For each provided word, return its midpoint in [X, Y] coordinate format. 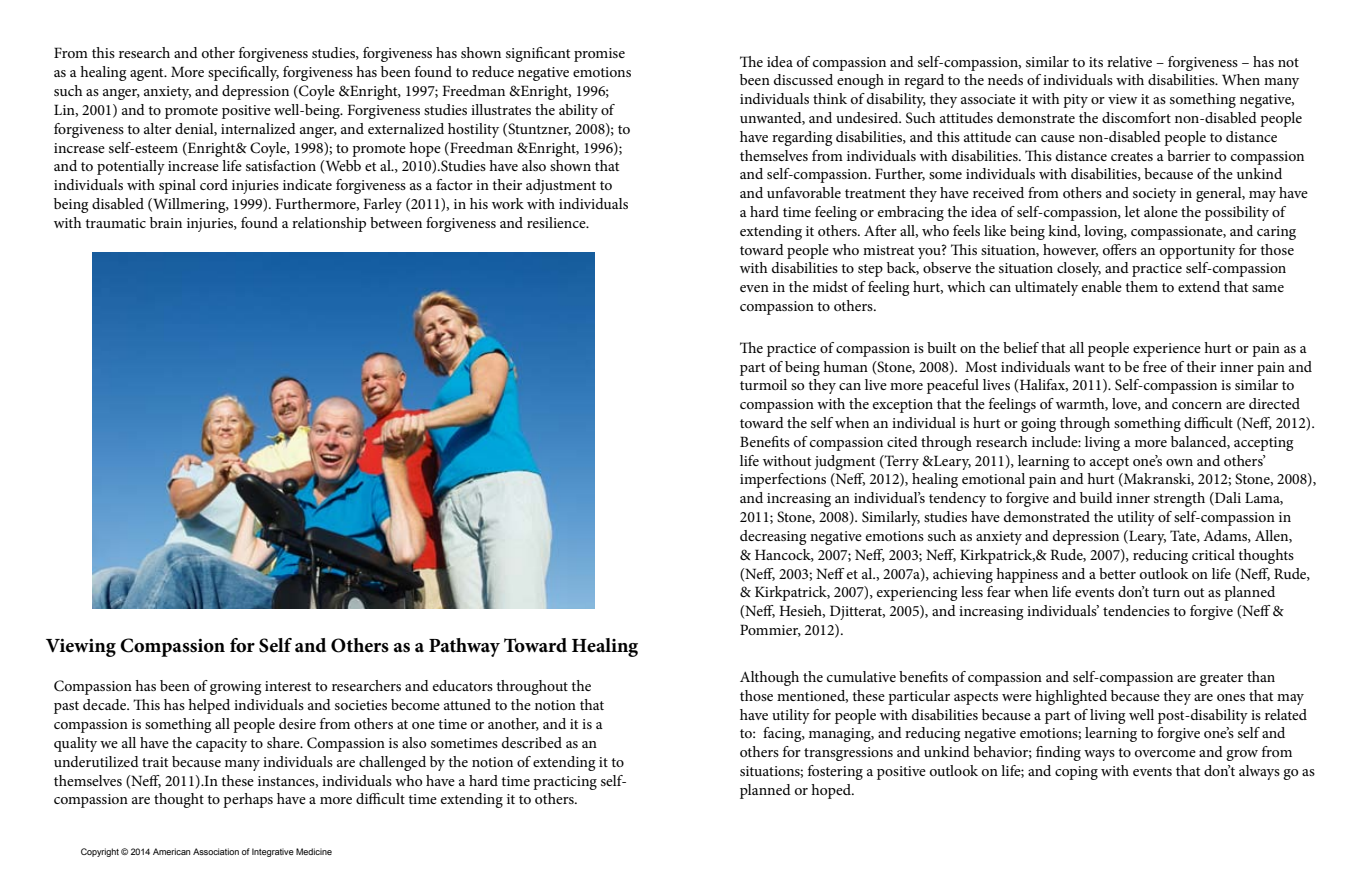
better [1117, 573]
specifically [243, 73]
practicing [565, 783]
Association [216, 851]
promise [599, 55]
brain [166, 222]
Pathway [464, 647]
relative [1129, 61]
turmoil [763, 384]
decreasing [773, 537]
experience [1167, 350]
